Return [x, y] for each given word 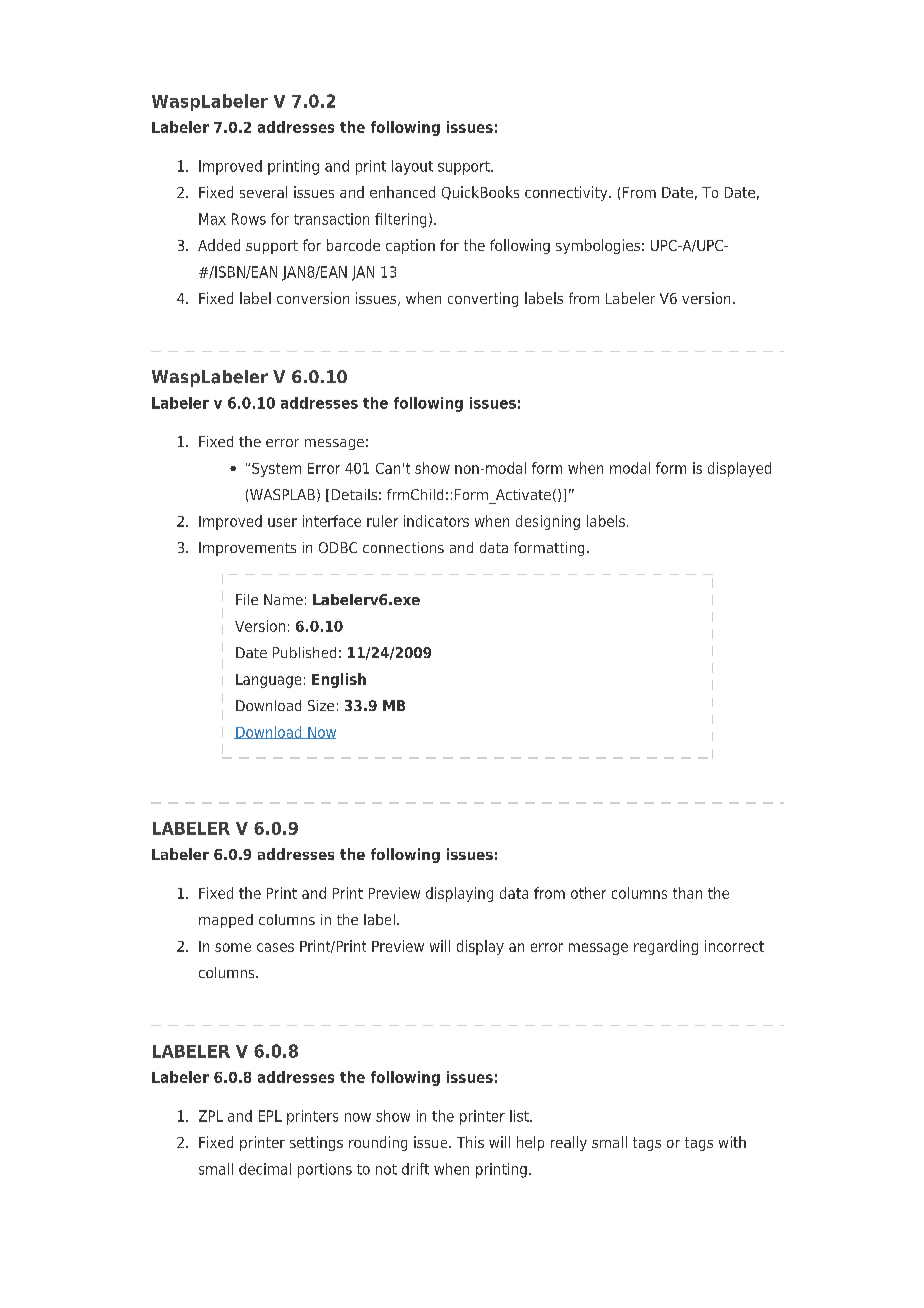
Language [268, 681]
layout [412, 167]
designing [548, 522]
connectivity [567, 193]
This [470, 1142]
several [263, 192]
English [339, 680]
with [732, 1142]
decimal [265, 1169]
